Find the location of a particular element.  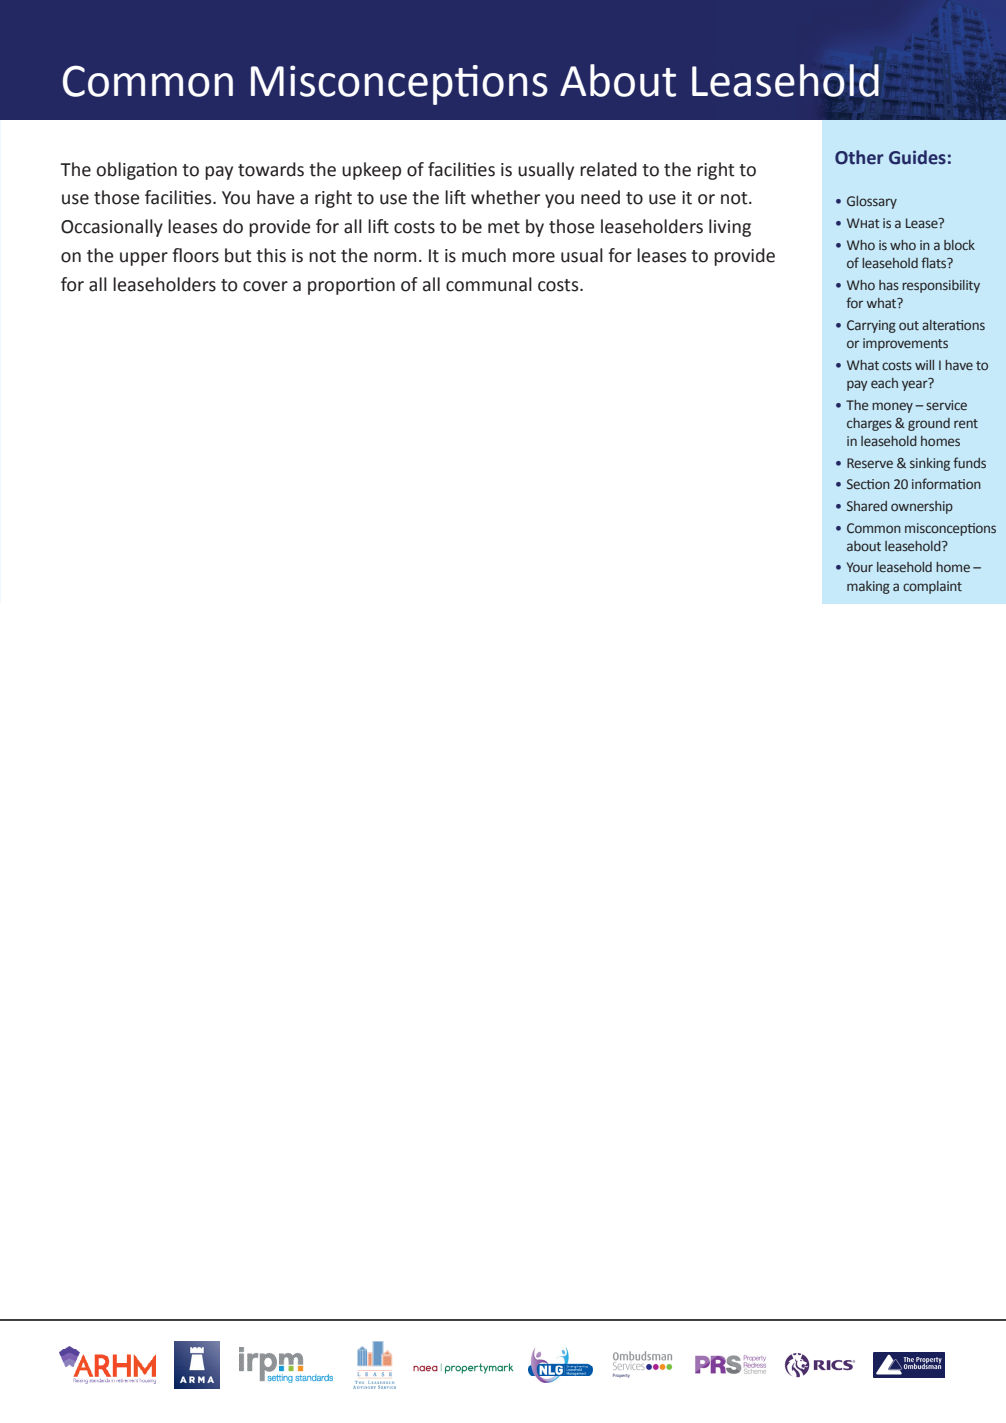

towards is located at coordinates (271, 169).
